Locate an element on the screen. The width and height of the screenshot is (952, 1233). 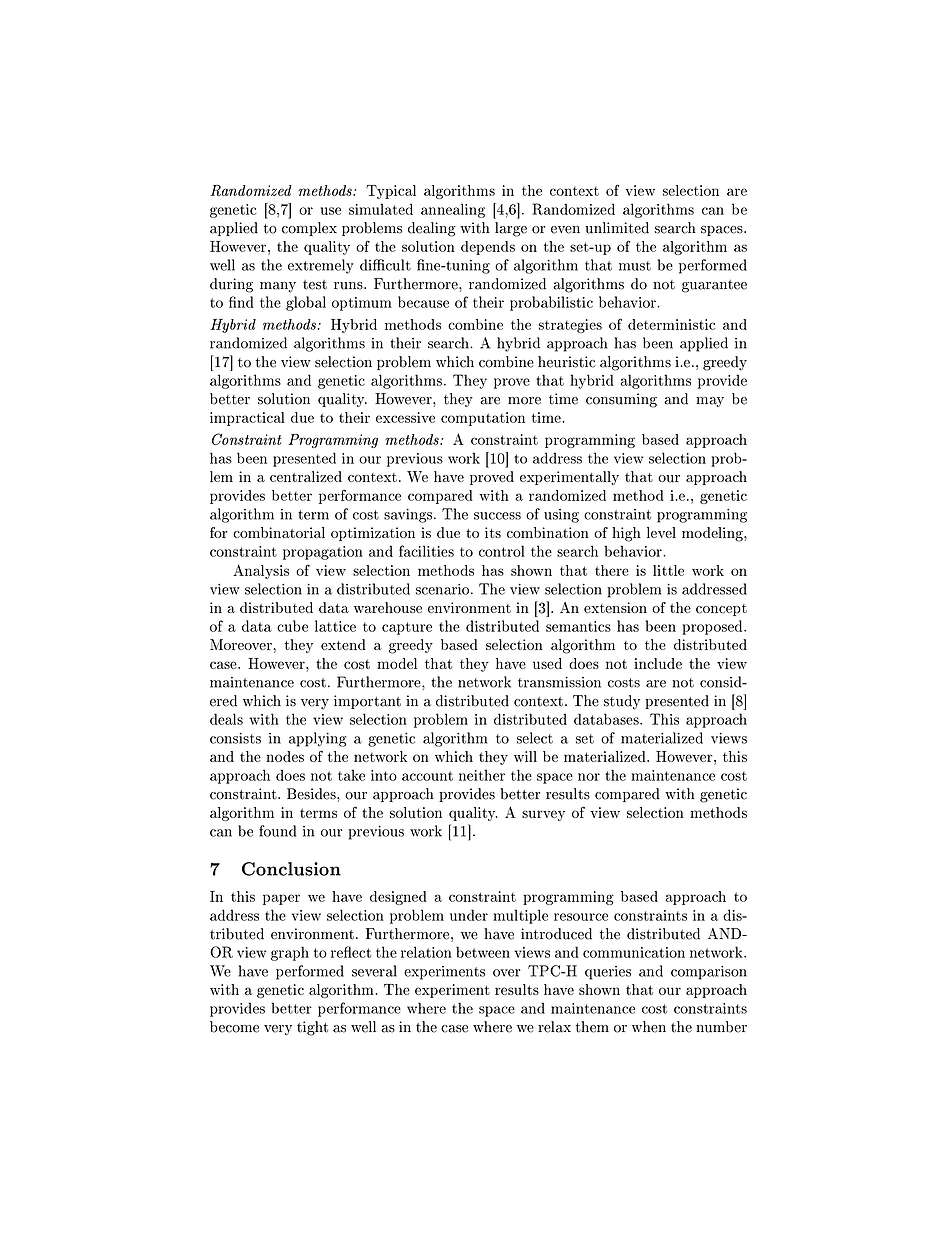
combinatorial is located at coordinates (279, 532).
